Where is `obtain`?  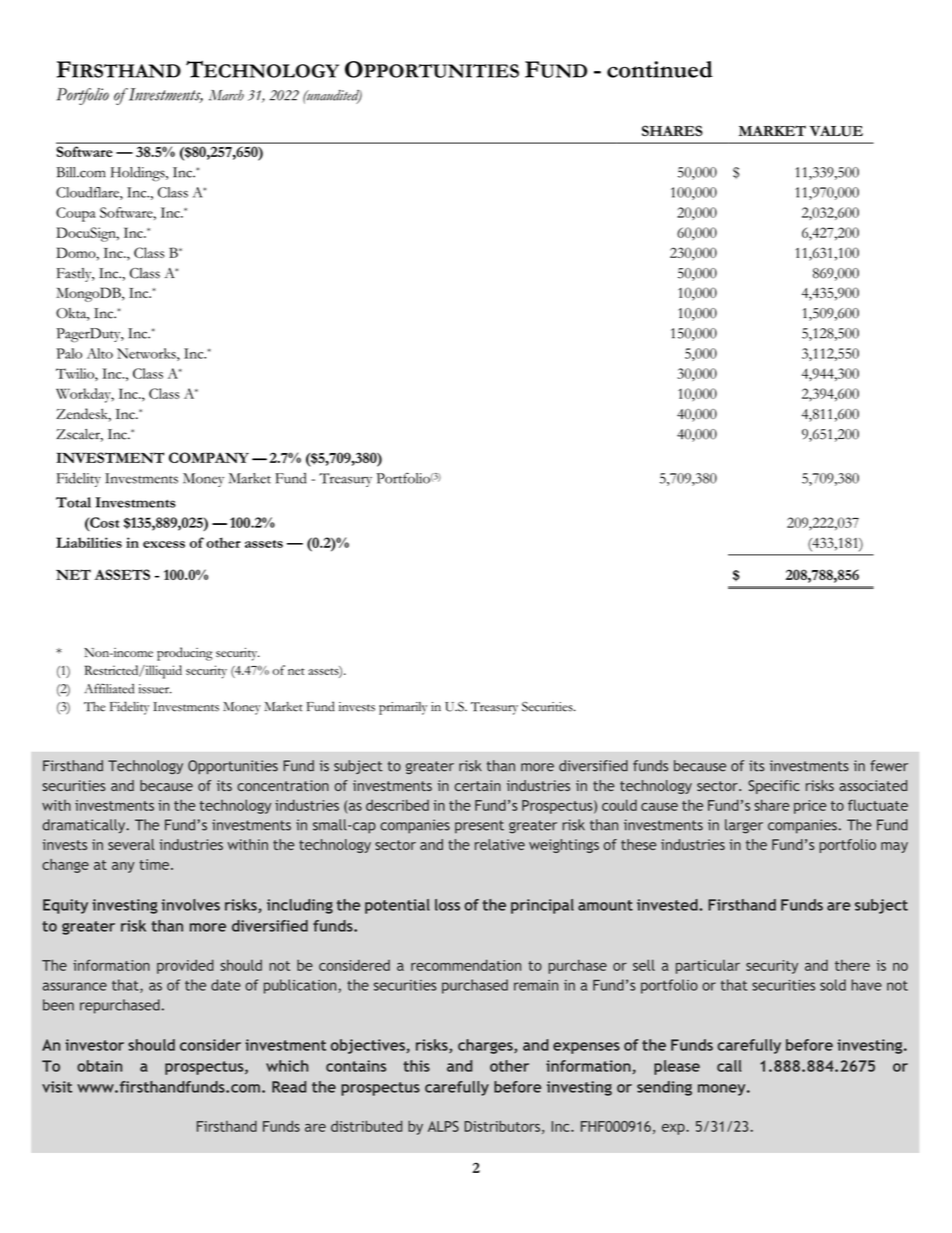
obtain is located at coordinates (99, 1066).
